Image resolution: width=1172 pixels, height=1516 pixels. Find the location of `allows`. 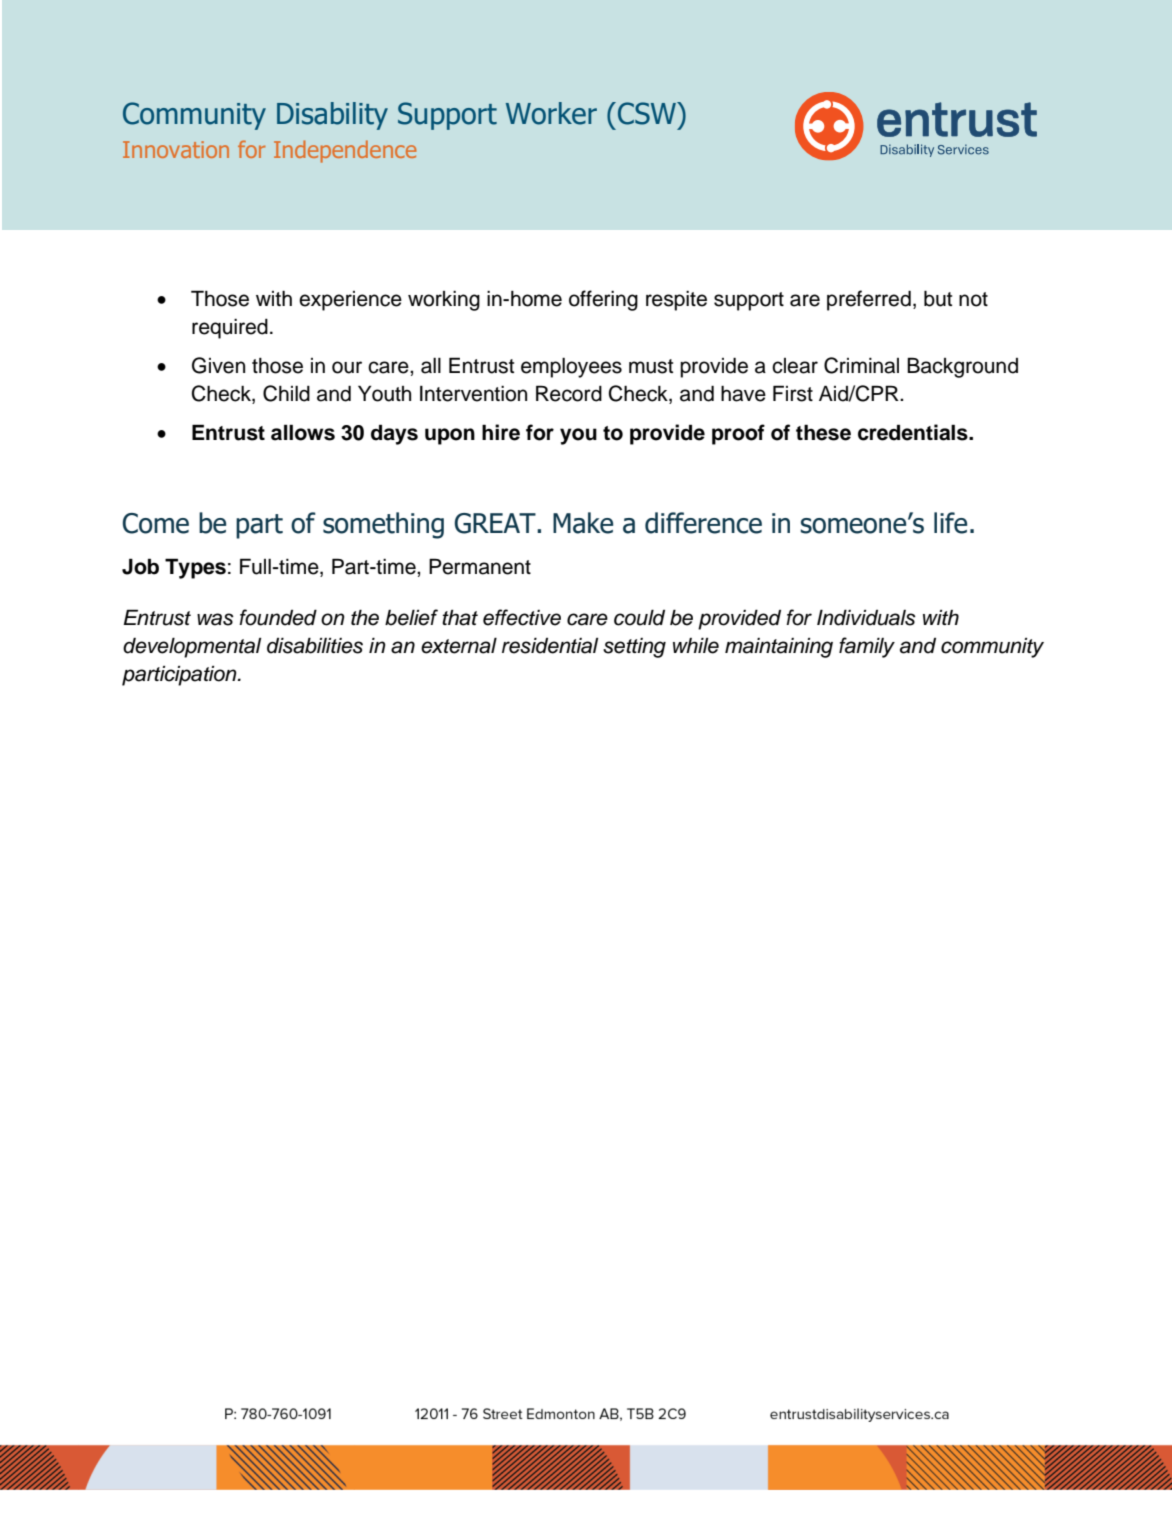

allows is located at coordinates (303, 432).
